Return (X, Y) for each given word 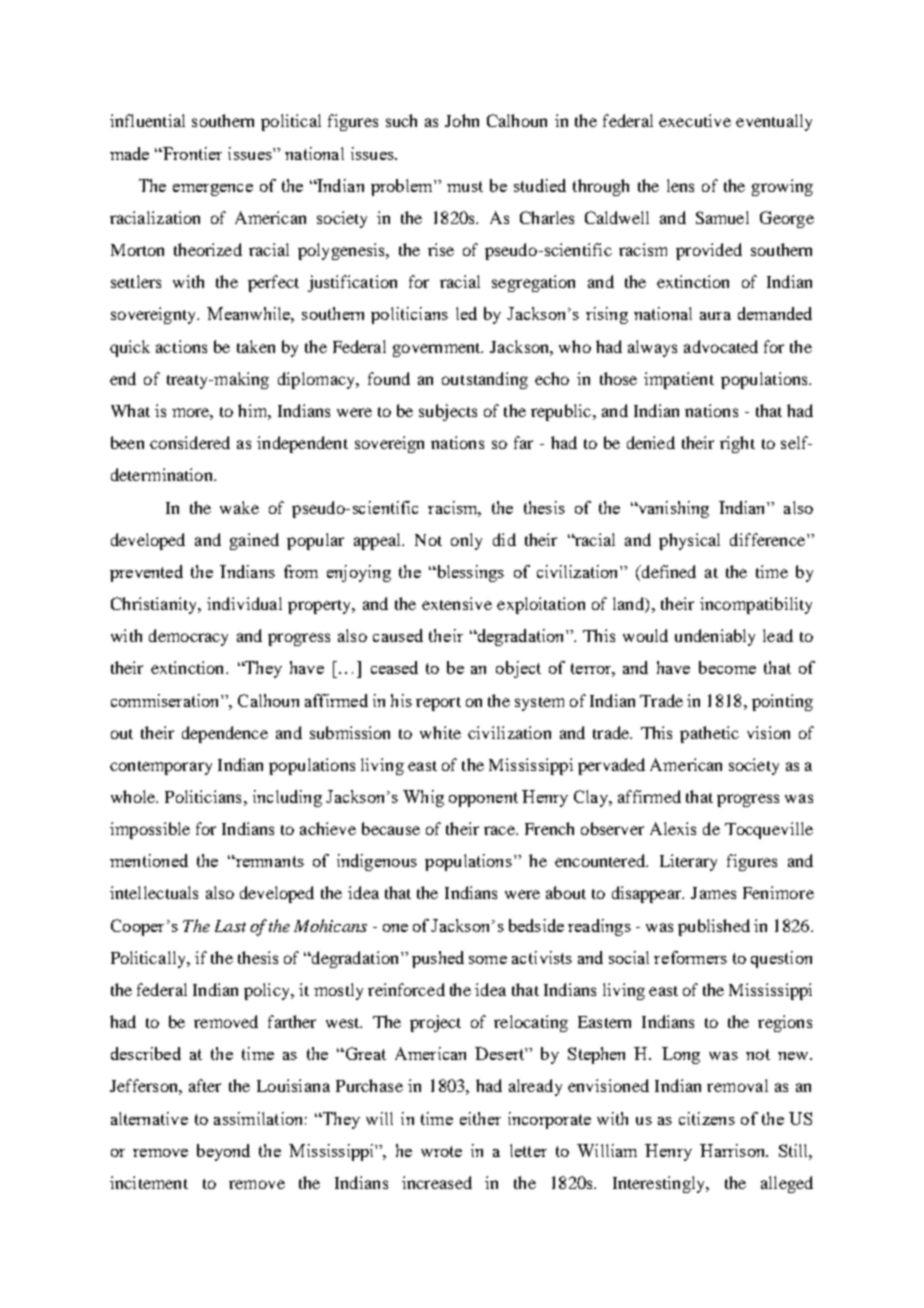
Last (230, 926)
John (462, 120)
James (713, 893)
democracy (188, 637)
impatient (679, 380)
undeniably (715, 637)
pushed (438, 959)
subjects (448, 412)
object (518, 669)
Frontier (191, 153)
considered (190, 442)
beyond (223, 1152)
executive (695, 120)
